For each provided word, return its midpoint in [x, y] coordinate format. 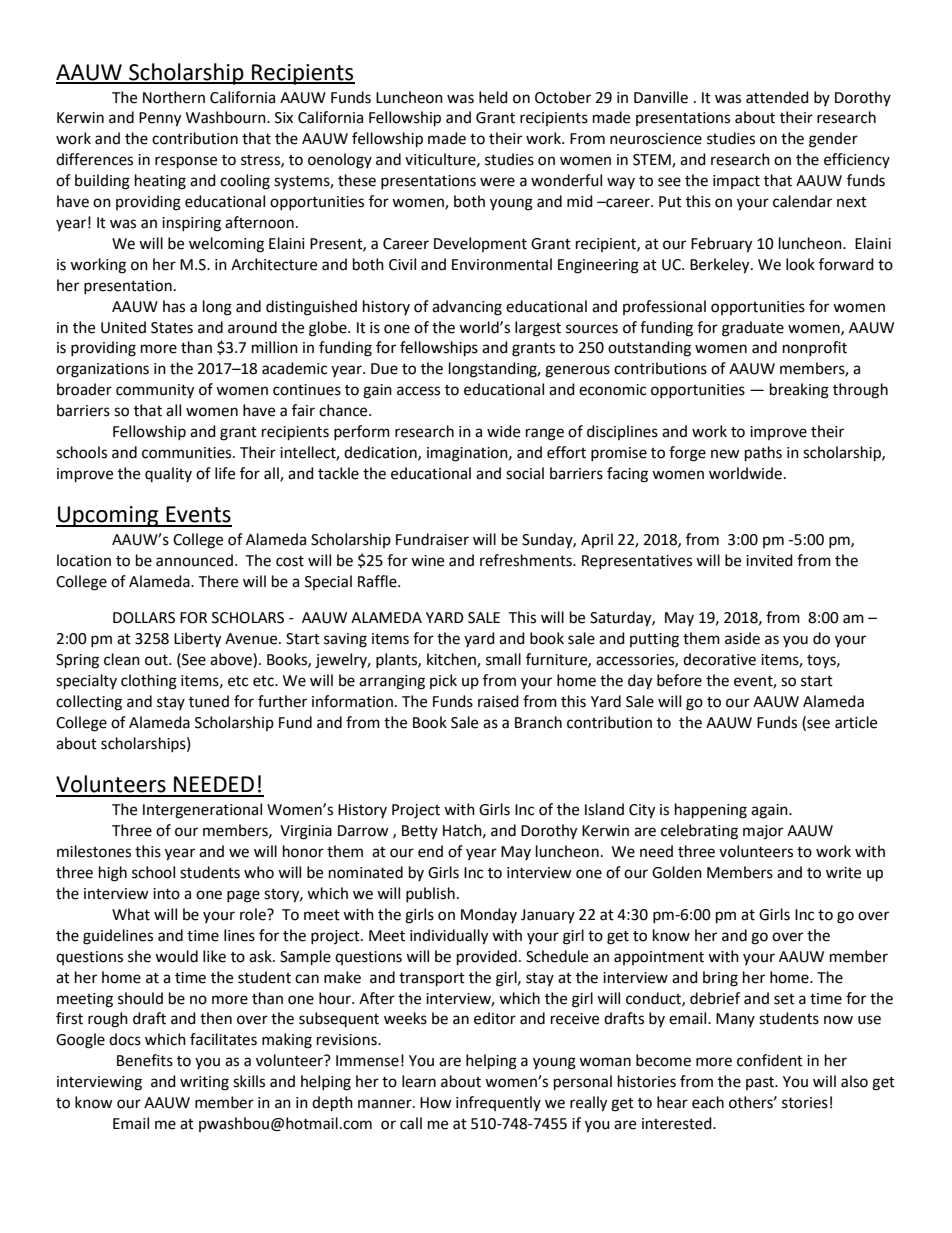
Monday [489, 915]
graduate [753, 329]
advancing [467, 308]
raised [498, 701]
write [843, 873]
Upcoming [108, 516]
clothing [149, 682]
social [525, 473]
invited [769, 560]
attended [777, 97]
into [166, 894]
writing [204, 1083]
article [856, 722]
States [172, 328]
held [493, 97]
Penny [160, 119]
